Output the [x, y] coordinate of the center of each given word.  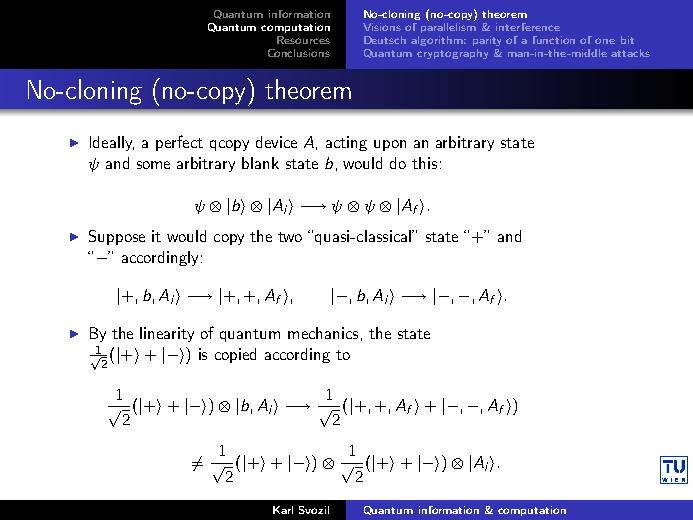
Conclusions [299, 53]
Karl [283, 510]
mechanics [323, 333]
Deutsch [385, 40]
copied [235, 355]
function [554, 40]
